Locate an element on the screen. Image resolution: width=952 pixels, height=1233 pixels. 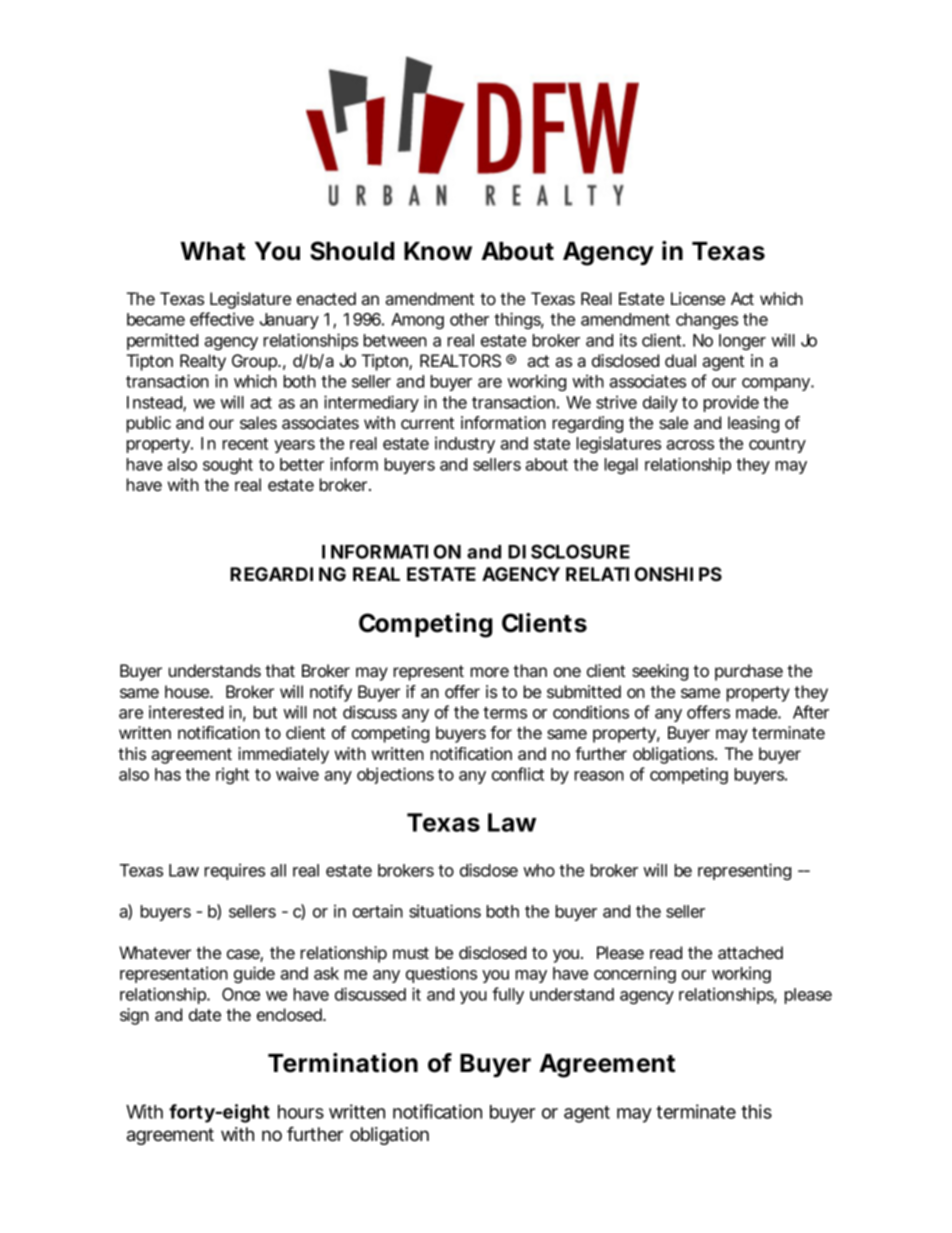
License is located at coordinates (698, 298).
